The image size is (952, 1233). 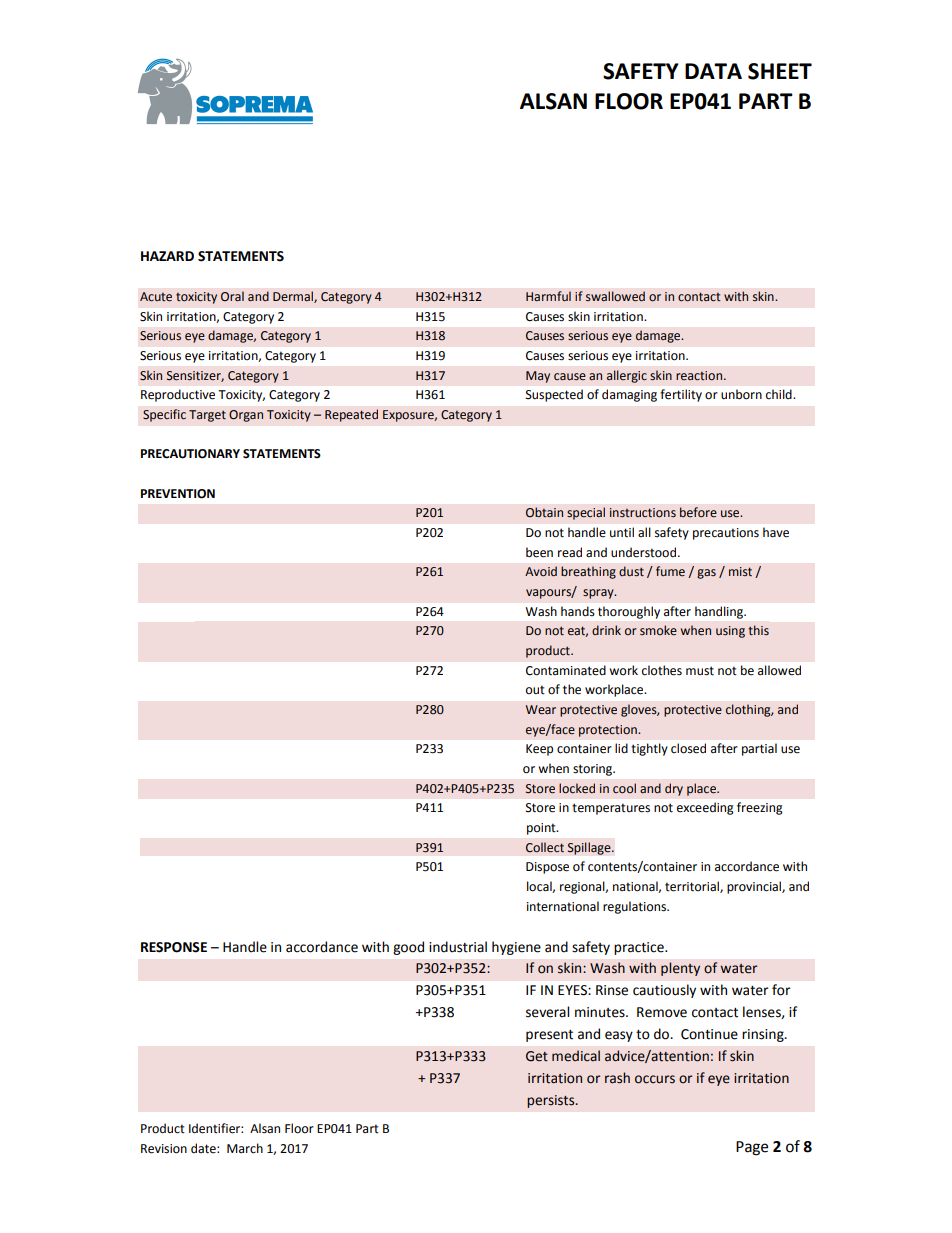 I want to click on PREVENTION, so click(x=178, y=494).
